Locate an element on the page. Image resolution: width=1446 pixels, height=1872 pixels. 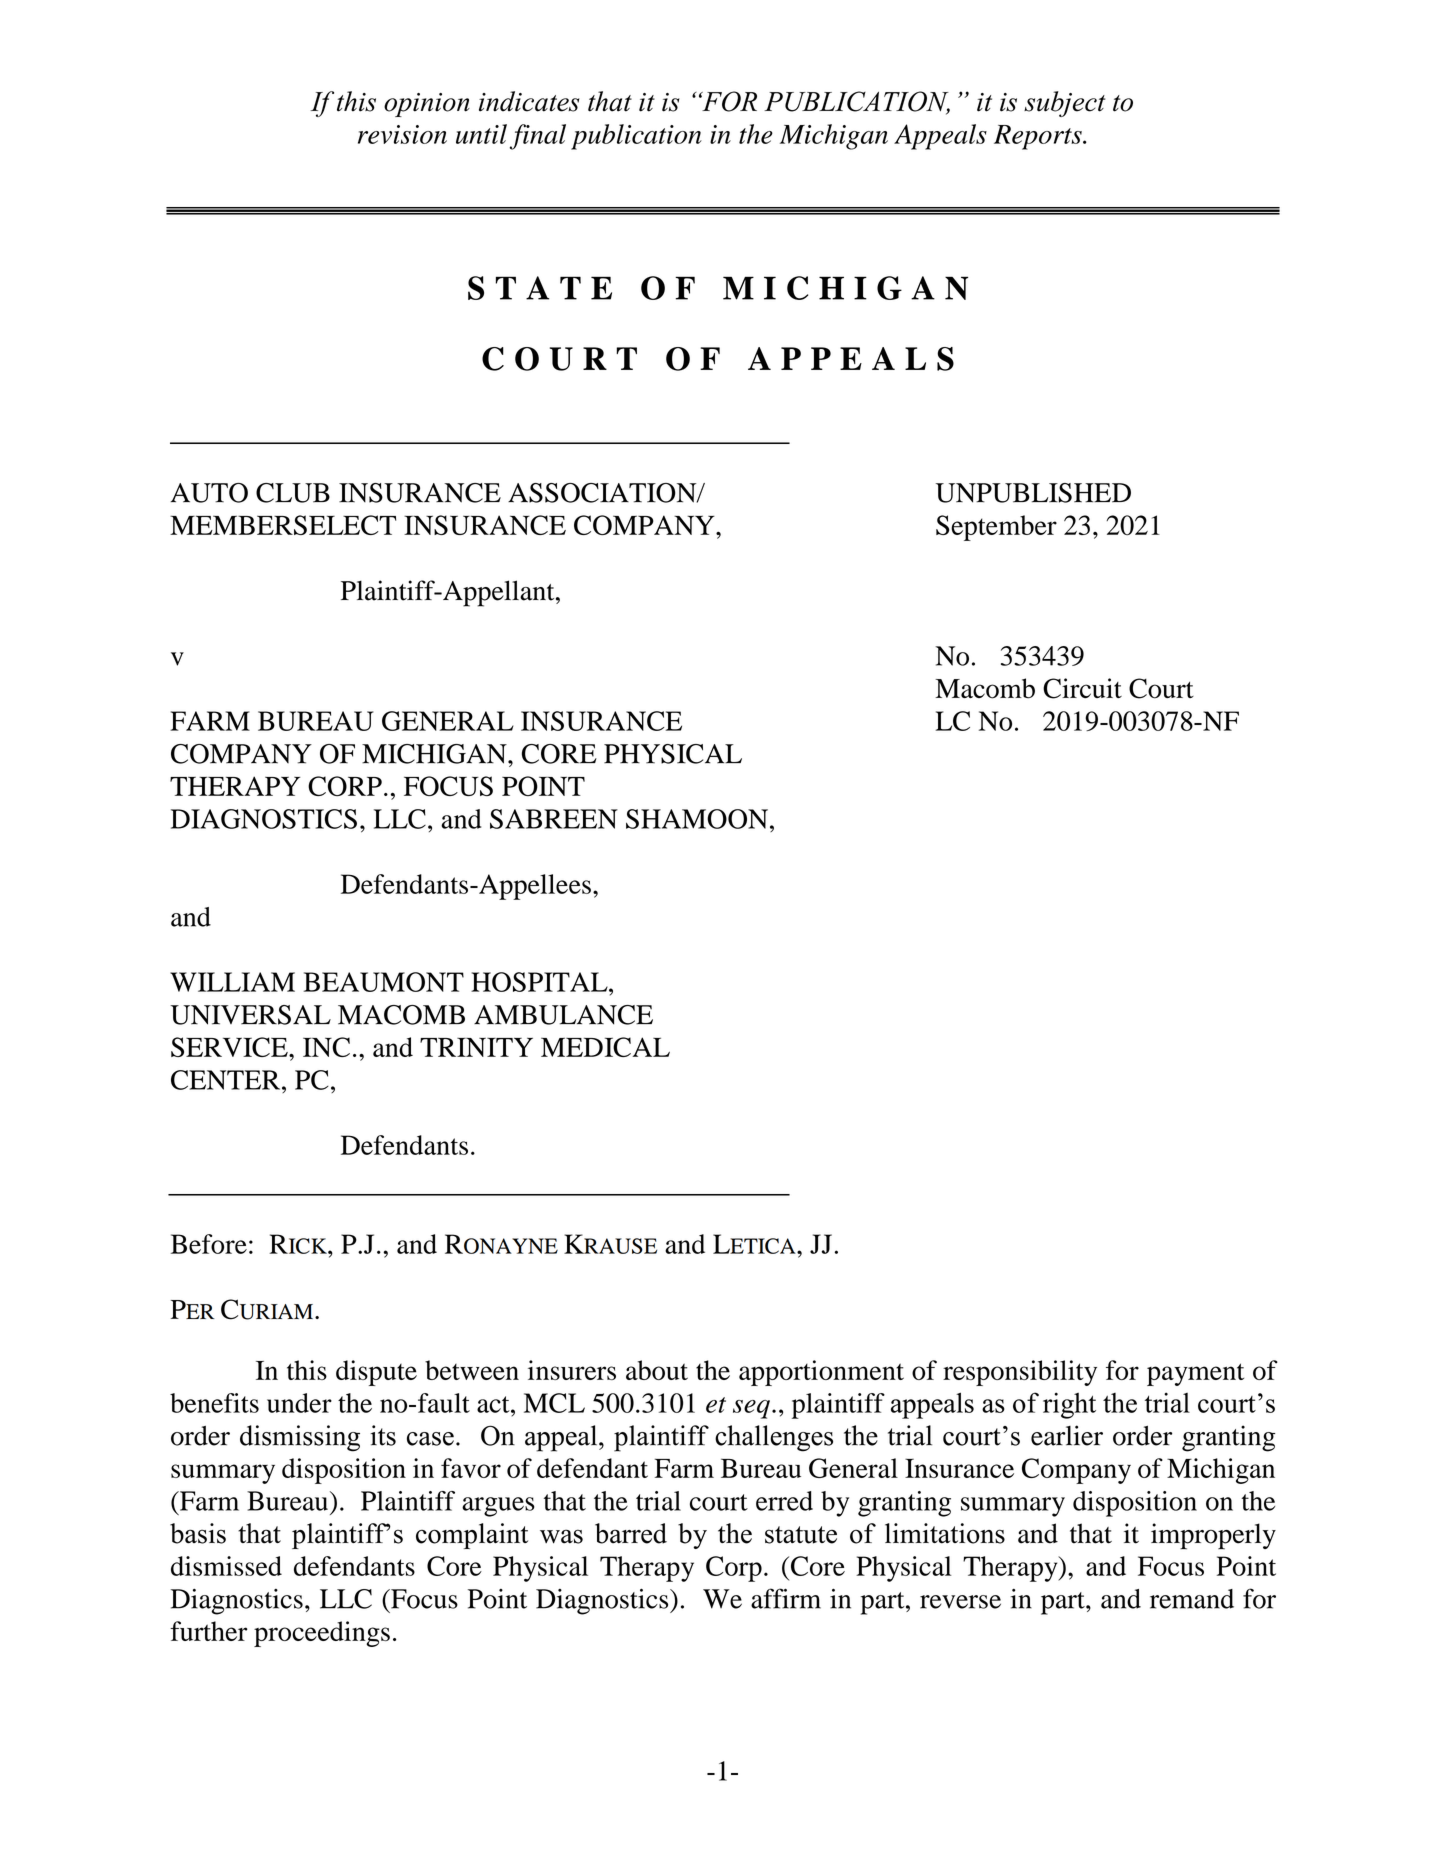
BEAUMONT is located at coordinates (384, 982).
